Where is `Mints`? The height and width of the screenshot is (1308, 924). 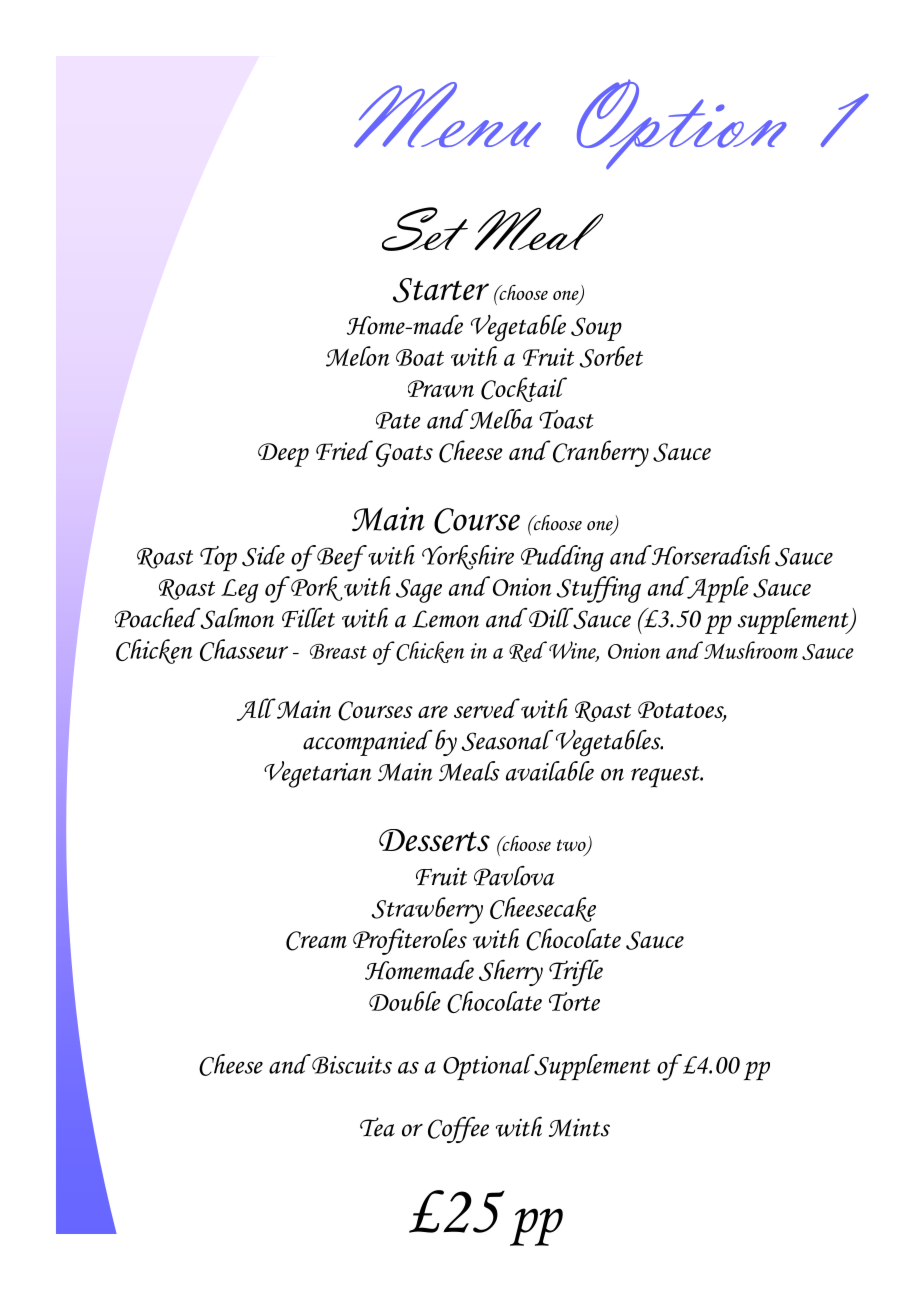
Mints is located at coordinates (579, 1127).
